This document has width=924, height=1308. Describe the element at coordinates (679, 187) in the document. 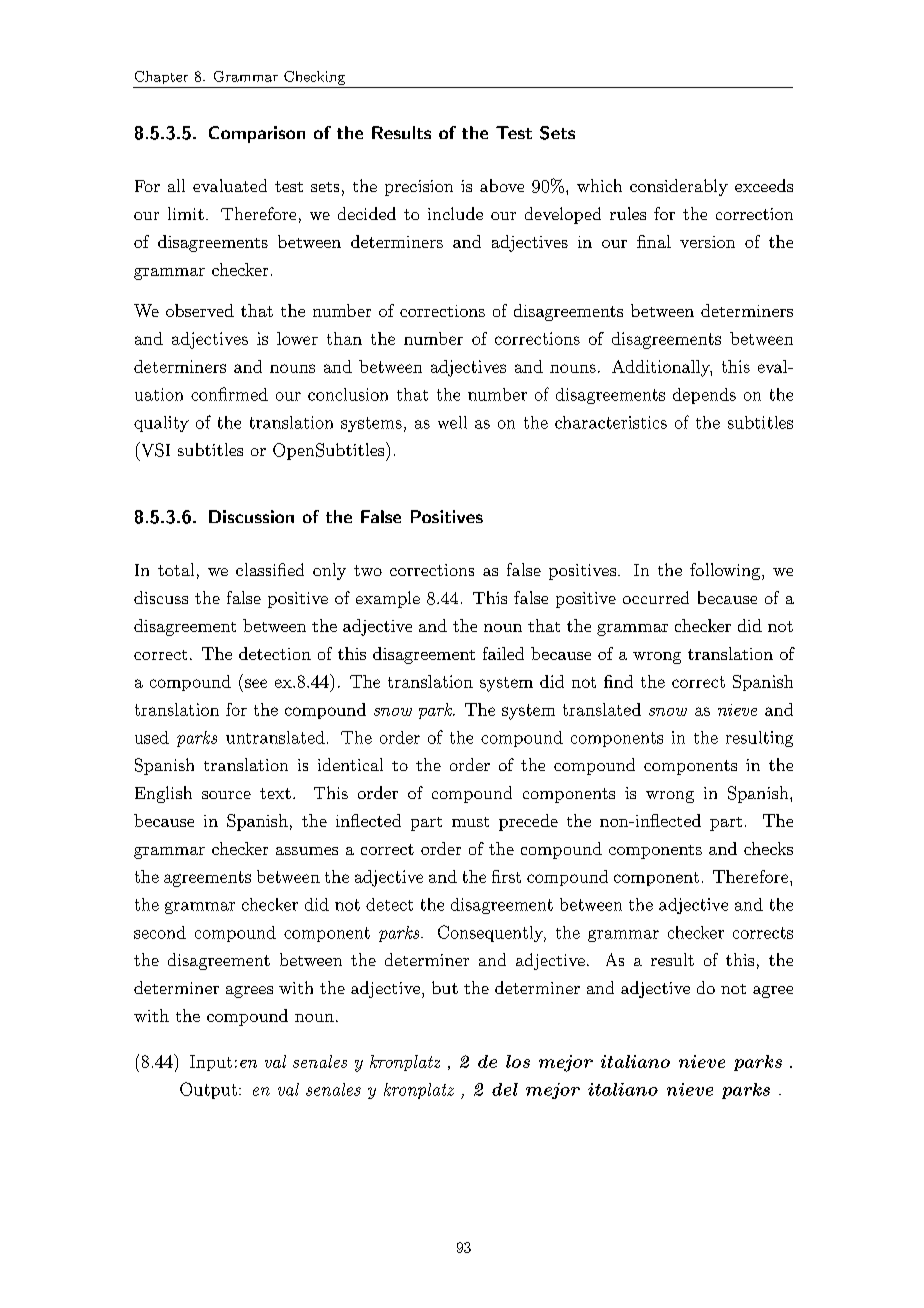

I see `considerably` at that location.
